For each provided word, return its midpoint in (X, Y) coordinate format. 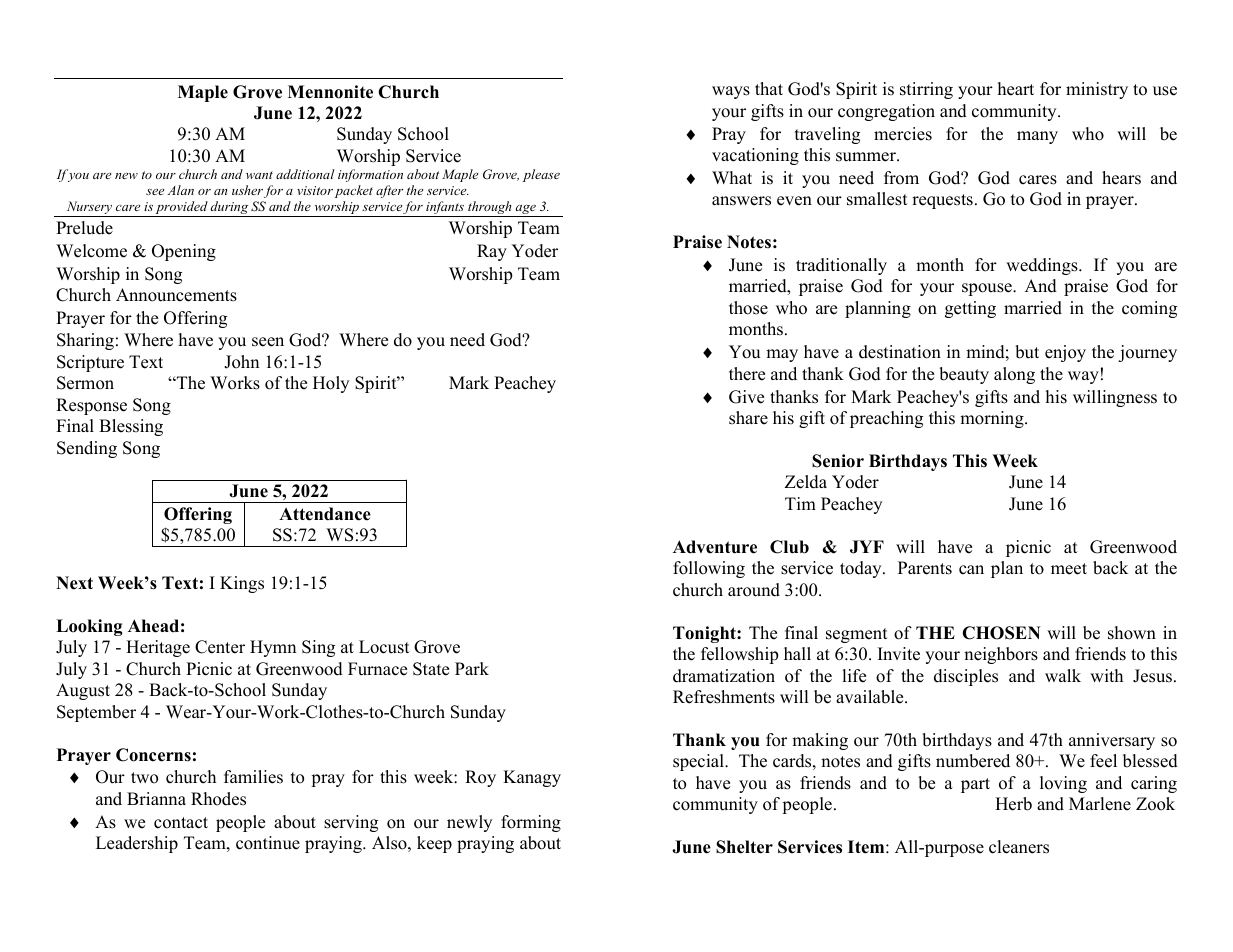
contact (181, 823)
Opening (184, 252)
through (490, 209)
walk (1063, 675)
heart (1016, 89)
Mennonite (330, 92)
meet (1069, 569)
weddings (1043, 266)
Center (220, 647)
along (1014, 375)
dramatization (724, 676)
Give (746, 397)
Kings (242, 584)
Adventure (715, 547)
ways (731, 92)
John (241, 362)
